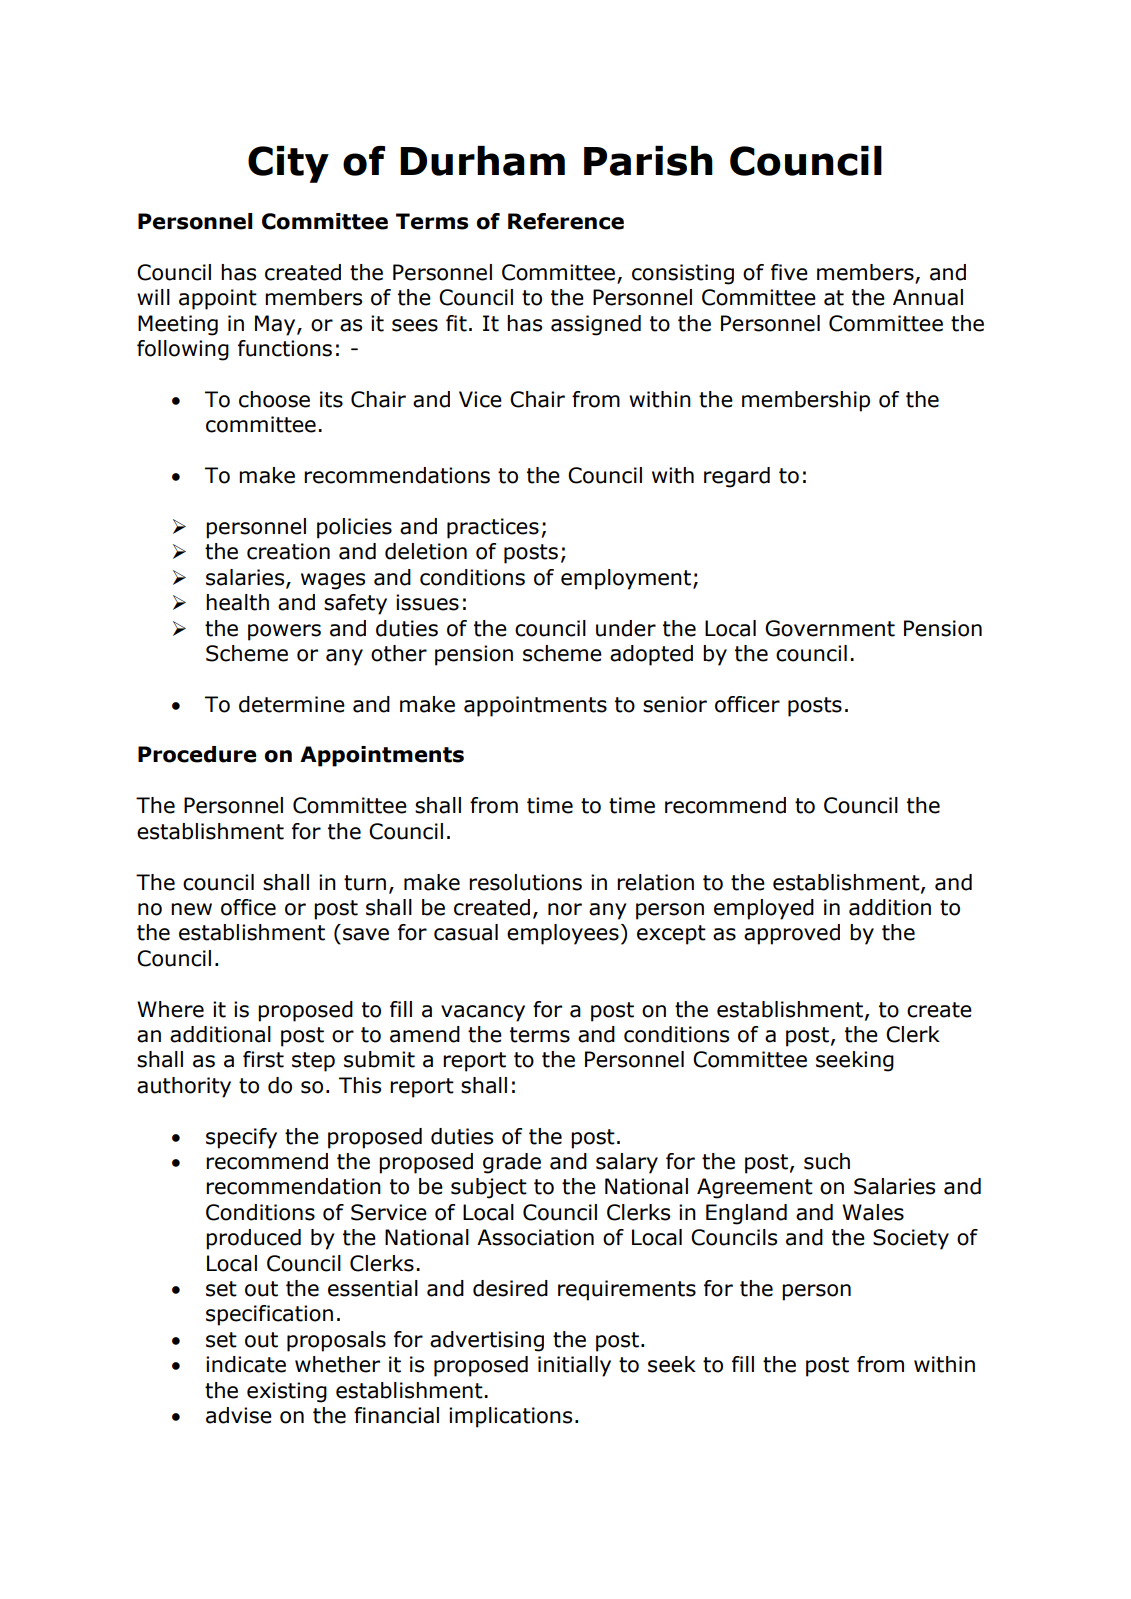 The height and width of the page is (1599, 1131). Describe the element at coordinates (789, 272) in the page. I see `five` at that location.
